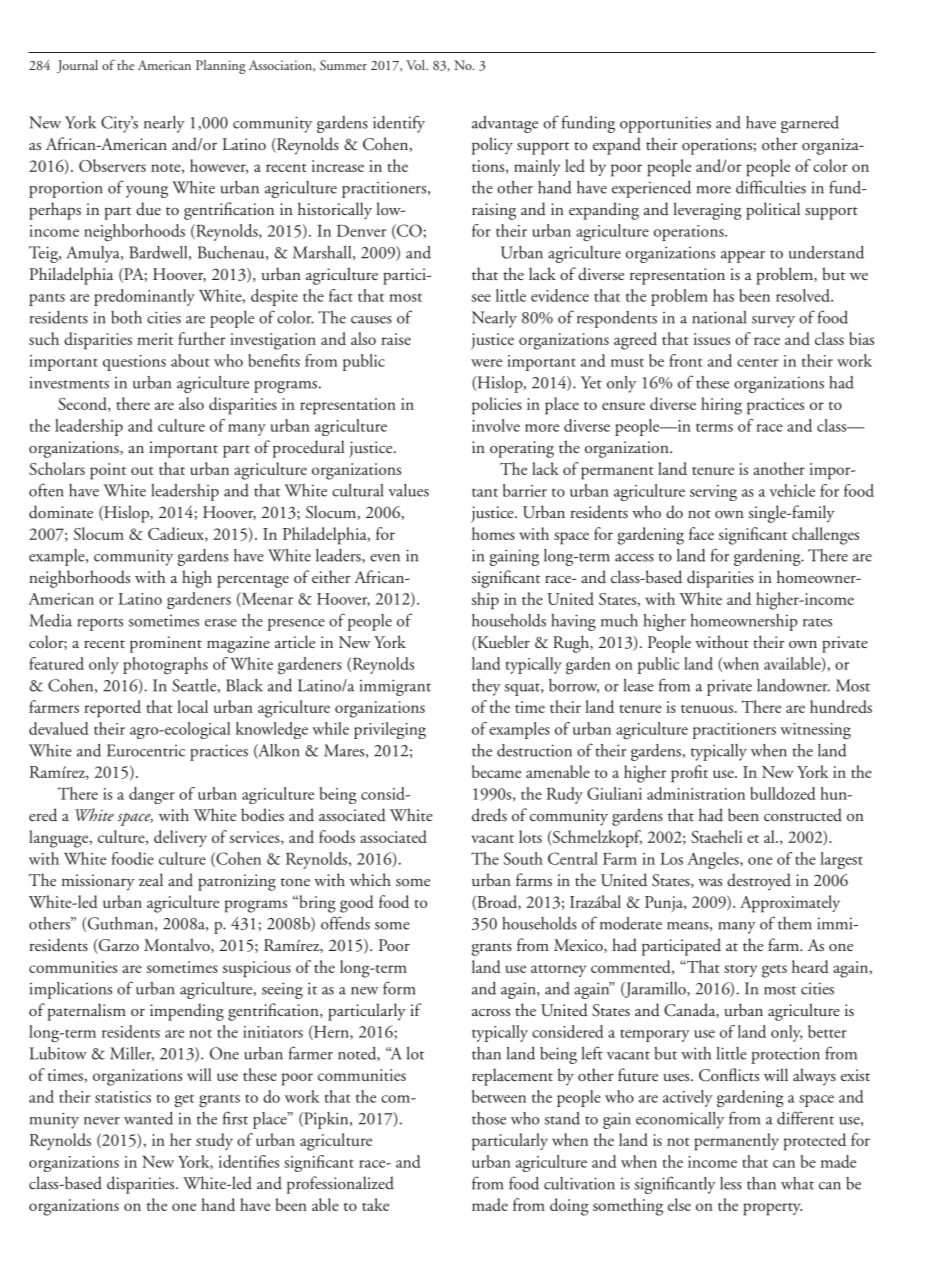  Describe the element at coordinates (77, 66) in the screenshot. I see `Journal` at that location.
